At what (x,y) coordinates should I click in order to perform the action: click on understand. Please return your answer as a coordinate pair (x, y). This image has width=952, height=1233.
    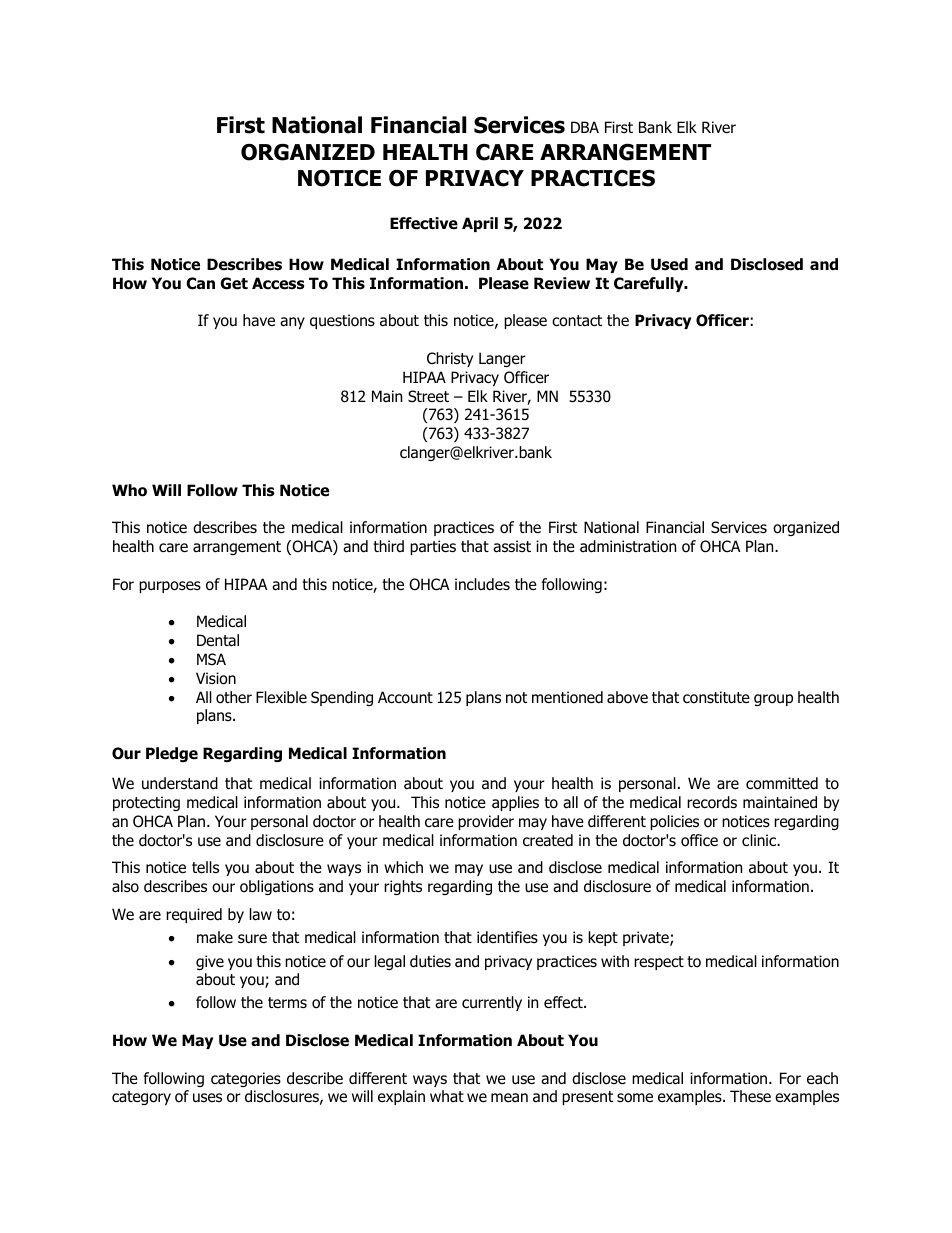
    Looking at the image, I should click on (180, 783).
